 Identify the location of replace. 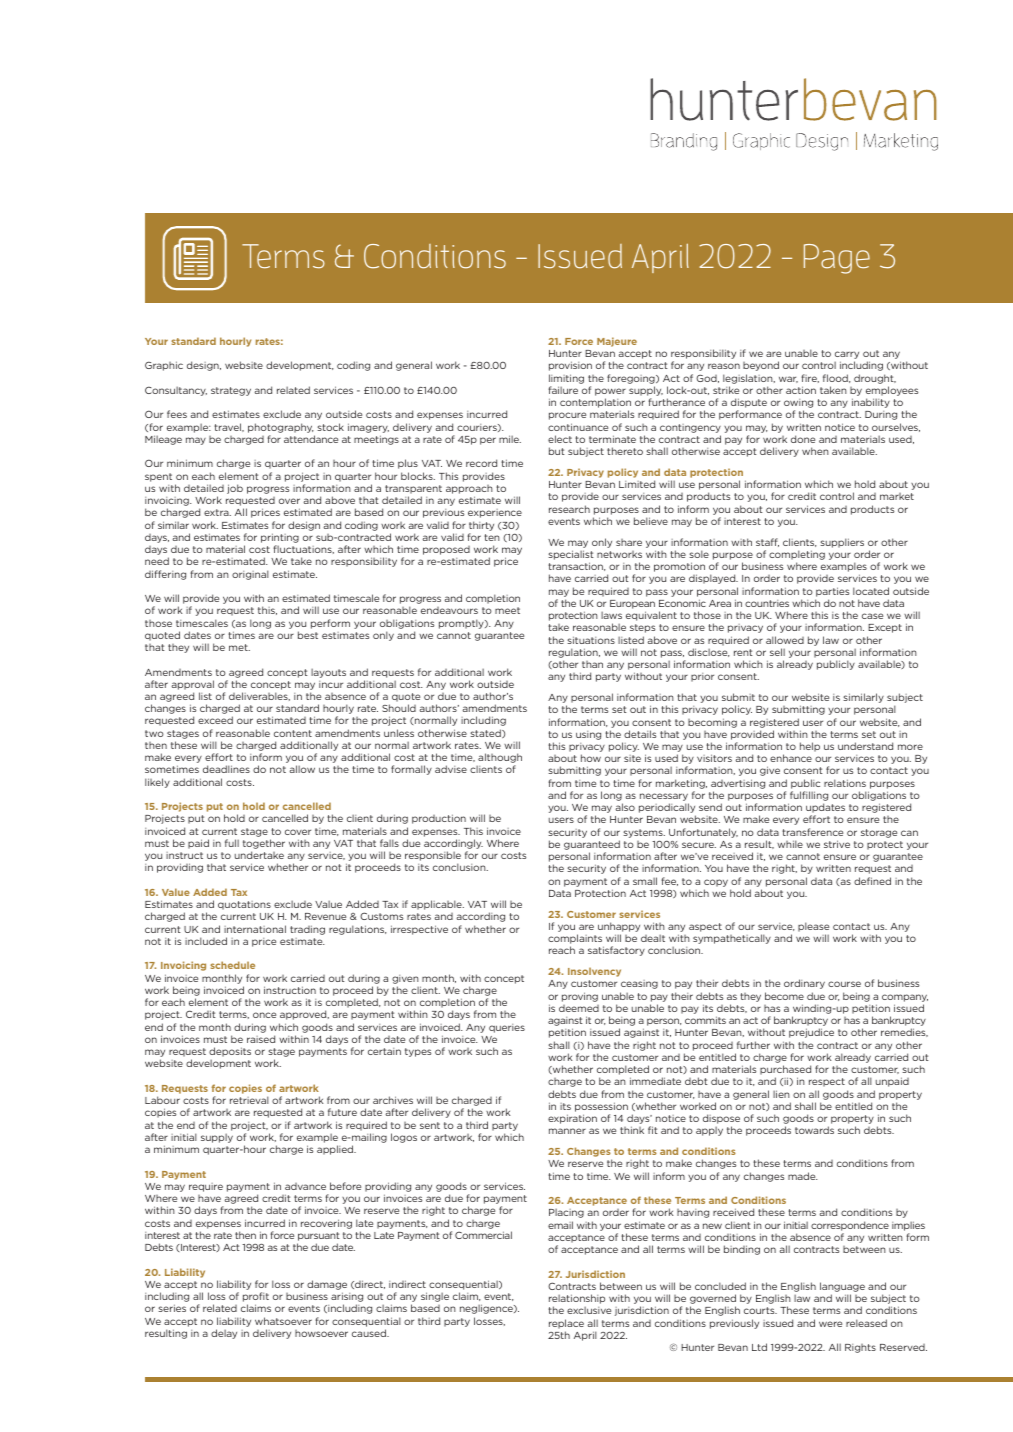
(566, 1324).
